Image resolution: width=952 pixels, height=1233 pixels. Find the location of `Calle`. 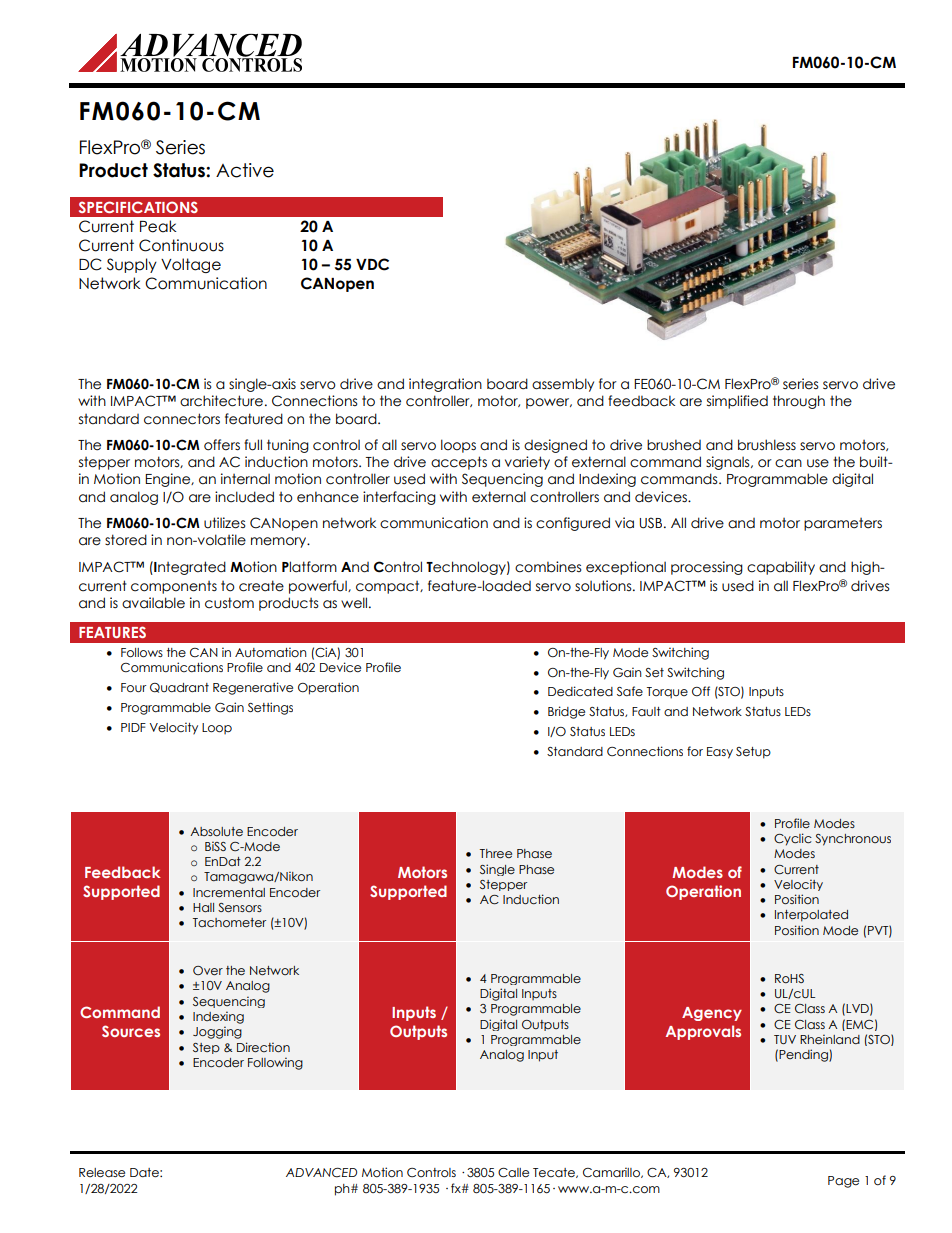

Calle is located at coordinates (513, 1173).
